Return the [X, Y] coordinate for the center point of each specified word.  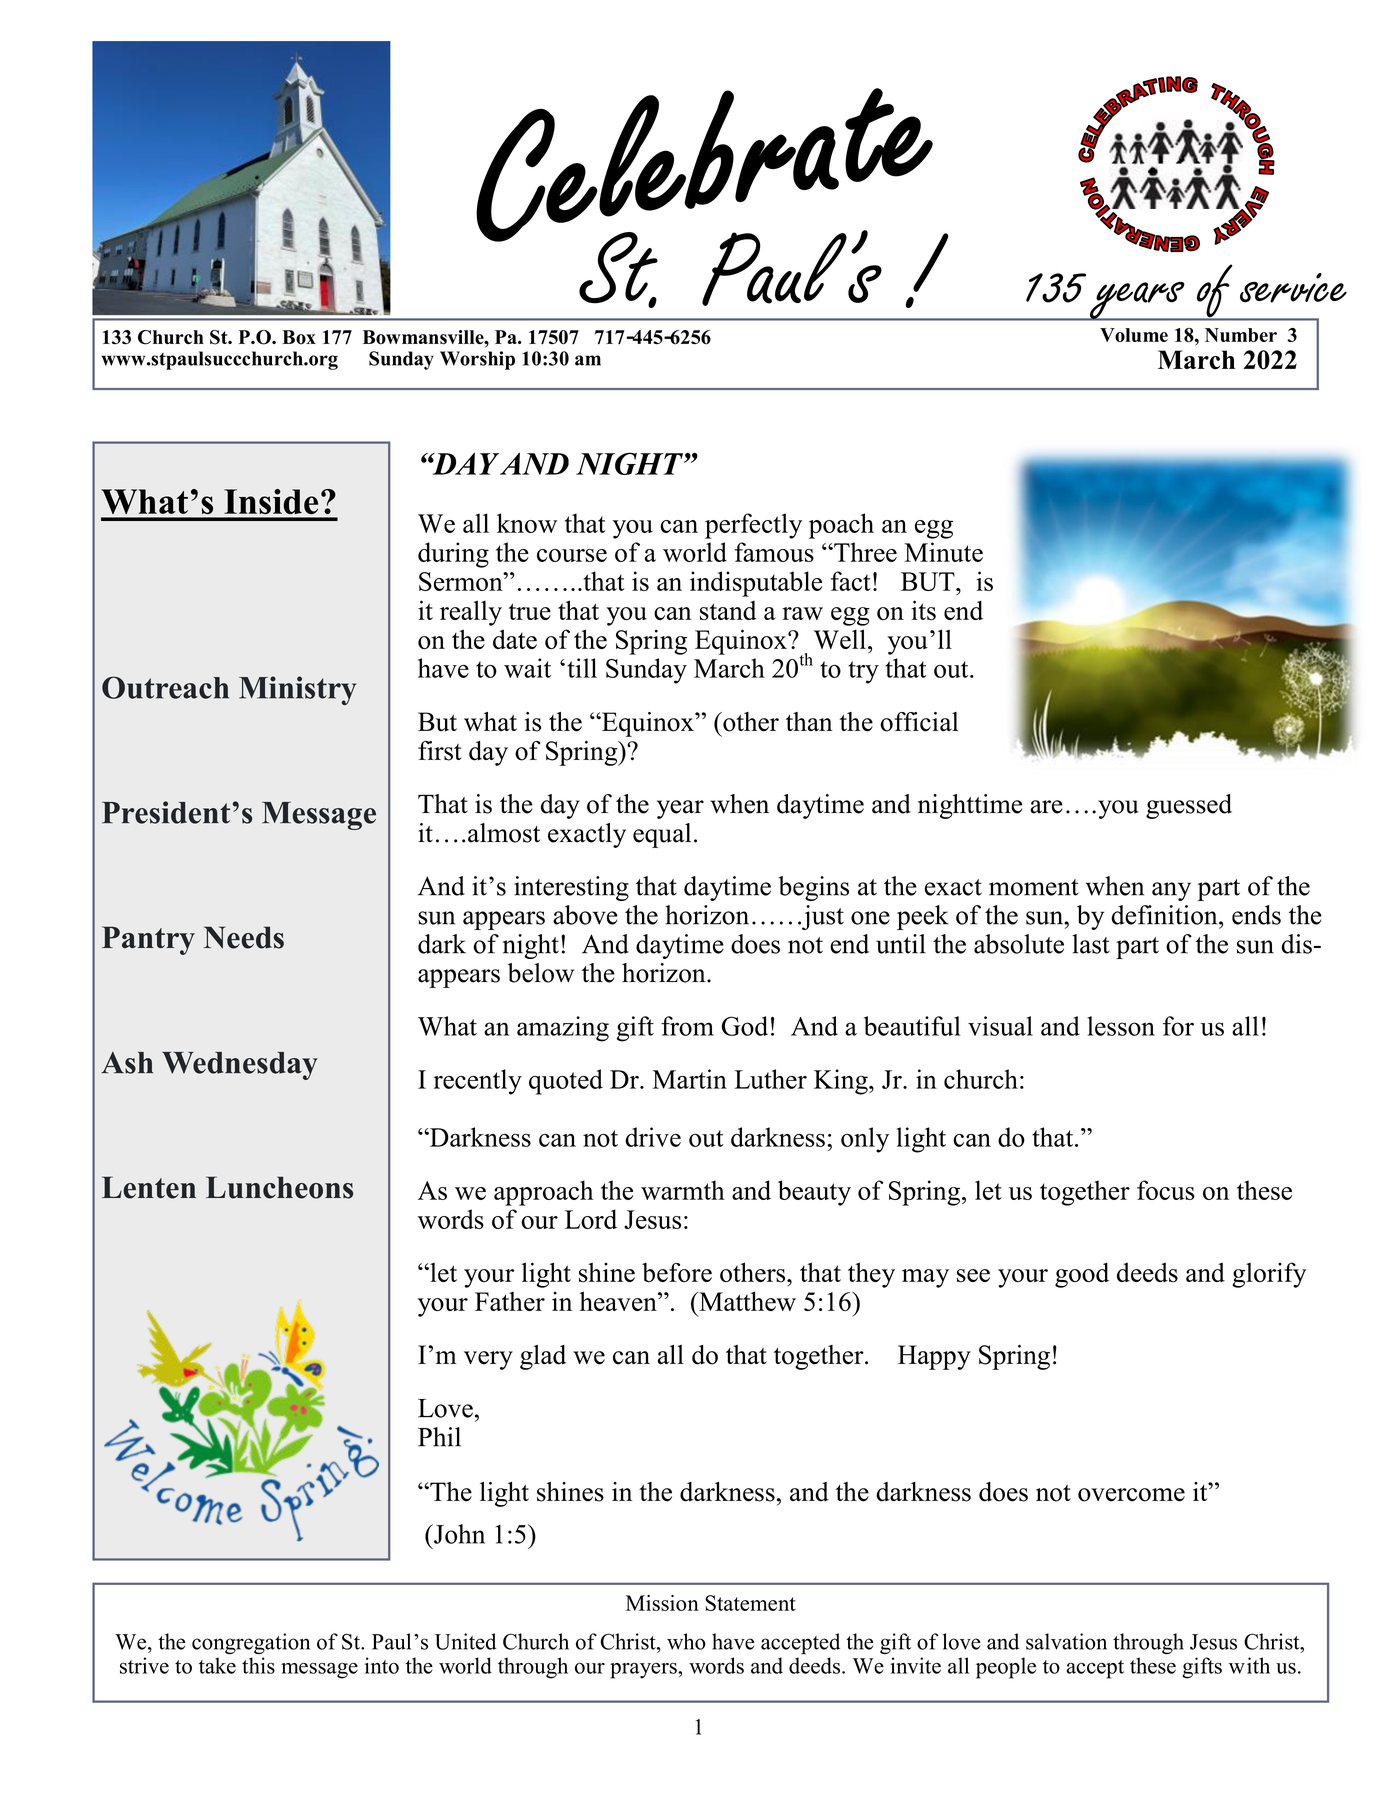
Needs [244, 937]
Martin [690, 1079]
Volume [1134, 335]
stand [728, 610]
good [1082, 1275]
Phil [439, 1437]
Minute [943, 552]
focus [1166, 1190]
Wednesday [240, 1066]
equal [662, 835]
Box [299, 337]
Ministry [298, 690]
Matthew [746, 1301]
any [1171, 891]
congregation [251, 1643]
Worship [477, 360]
